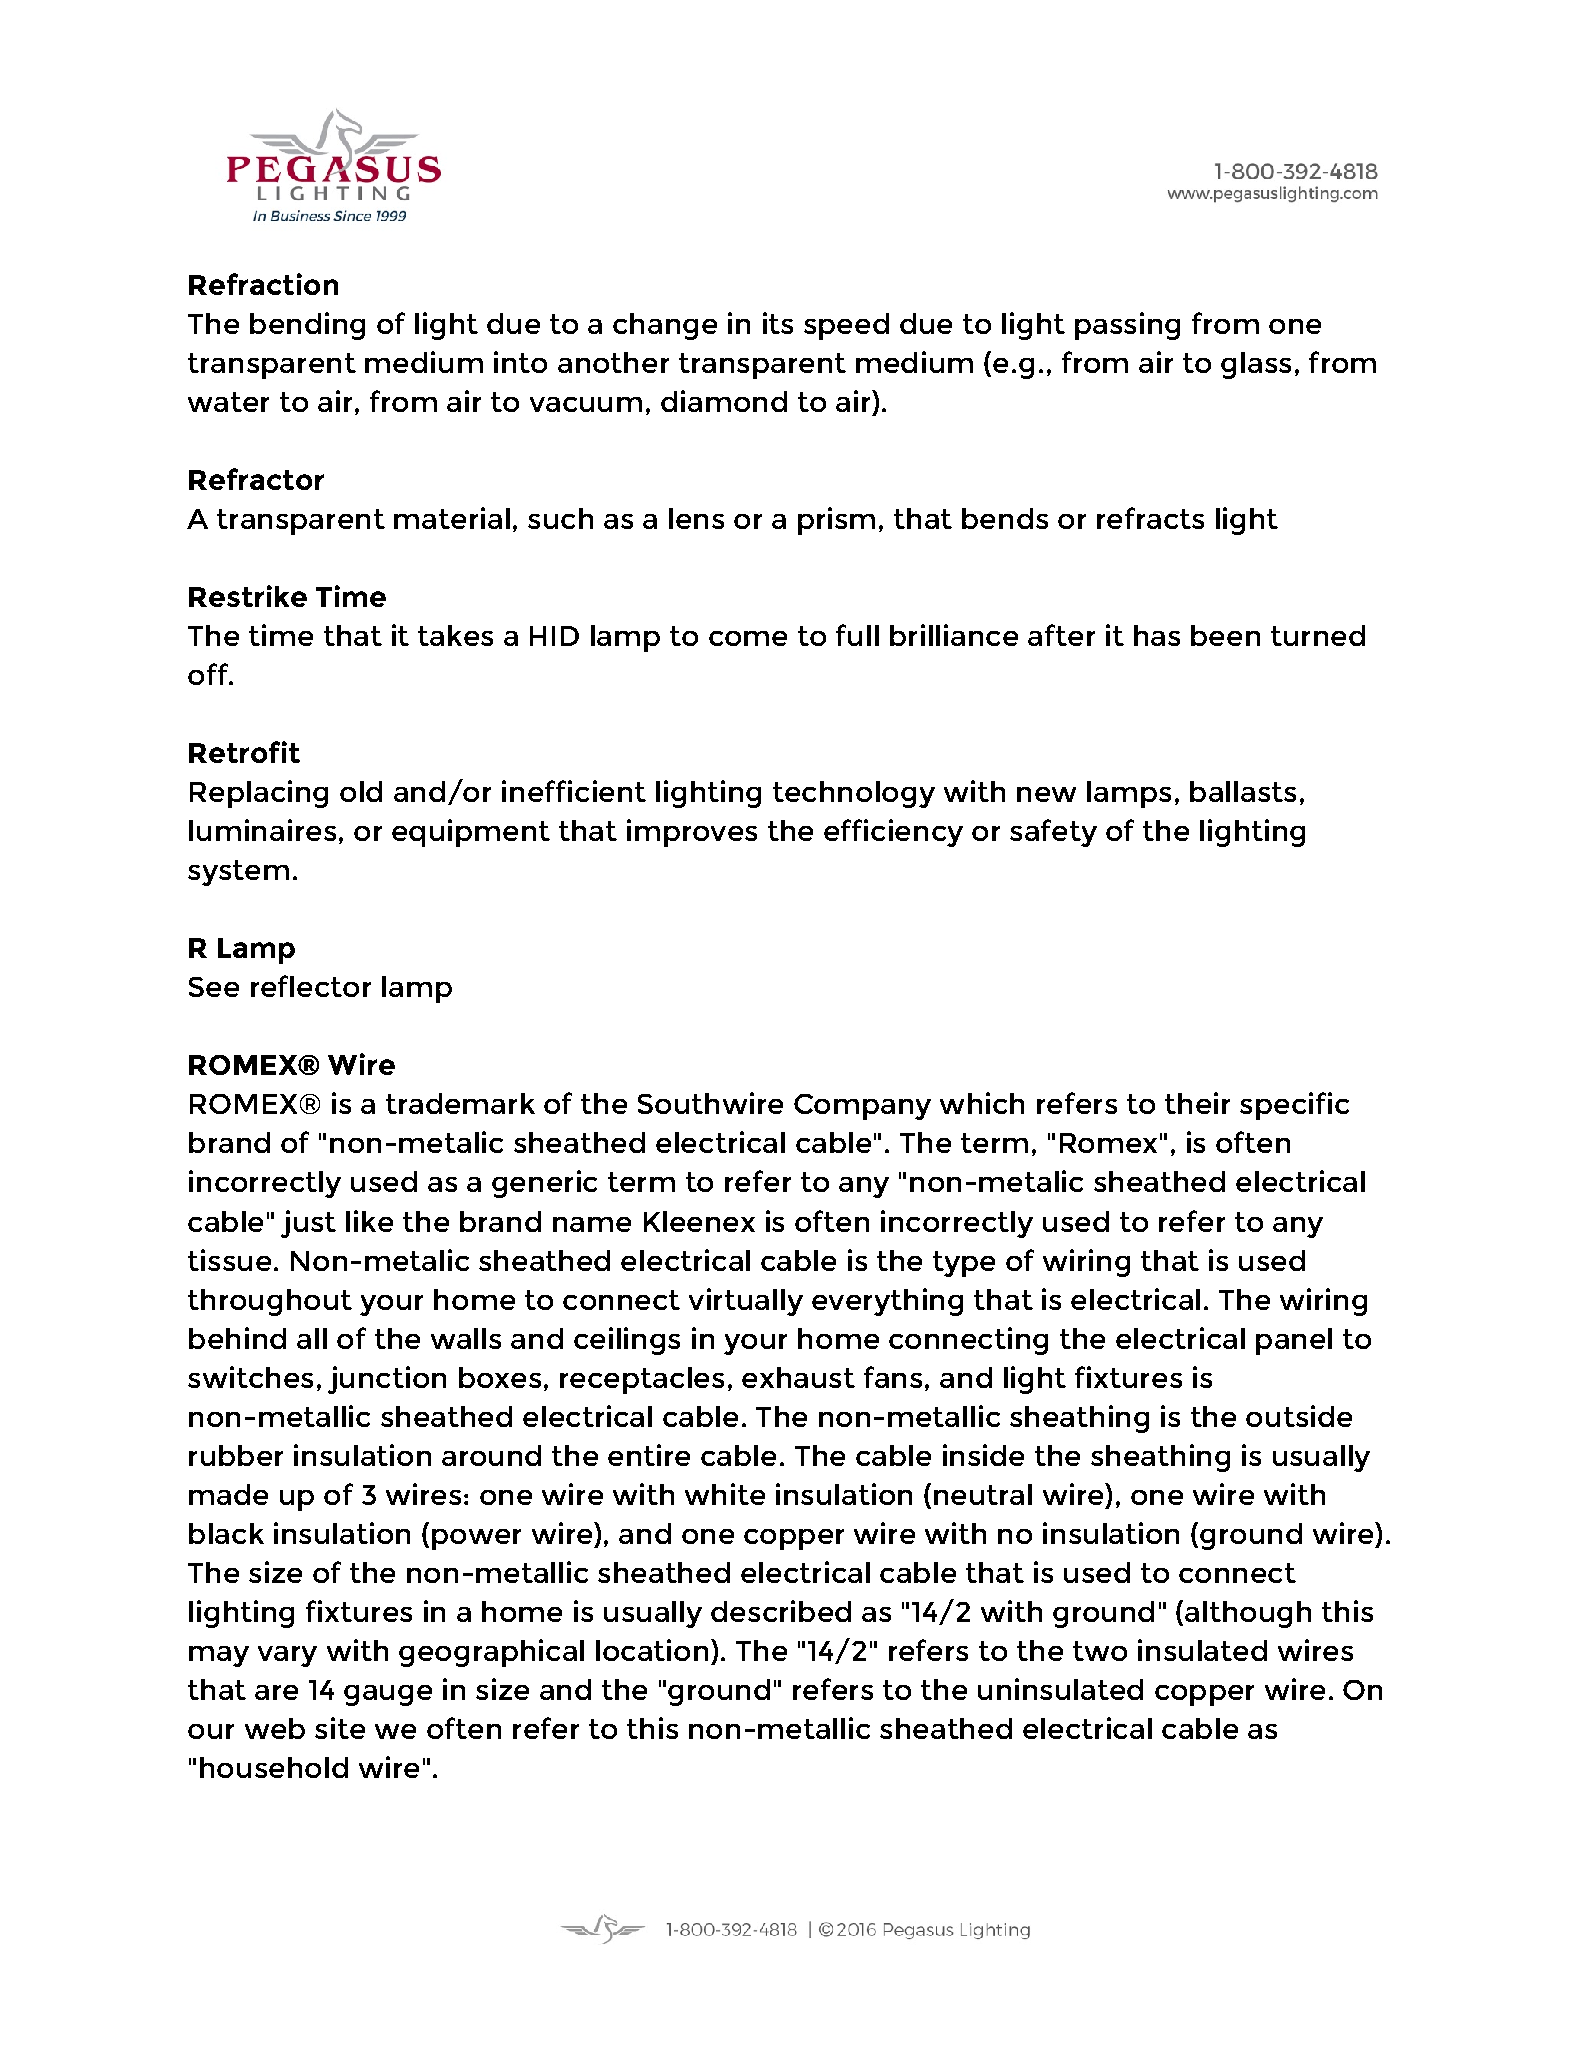 Image resolution: width=1592 pixels, height=2061 pixels. Describe the element at coordinates (692, 833) in the screenshot. I see `improves` at that location.
